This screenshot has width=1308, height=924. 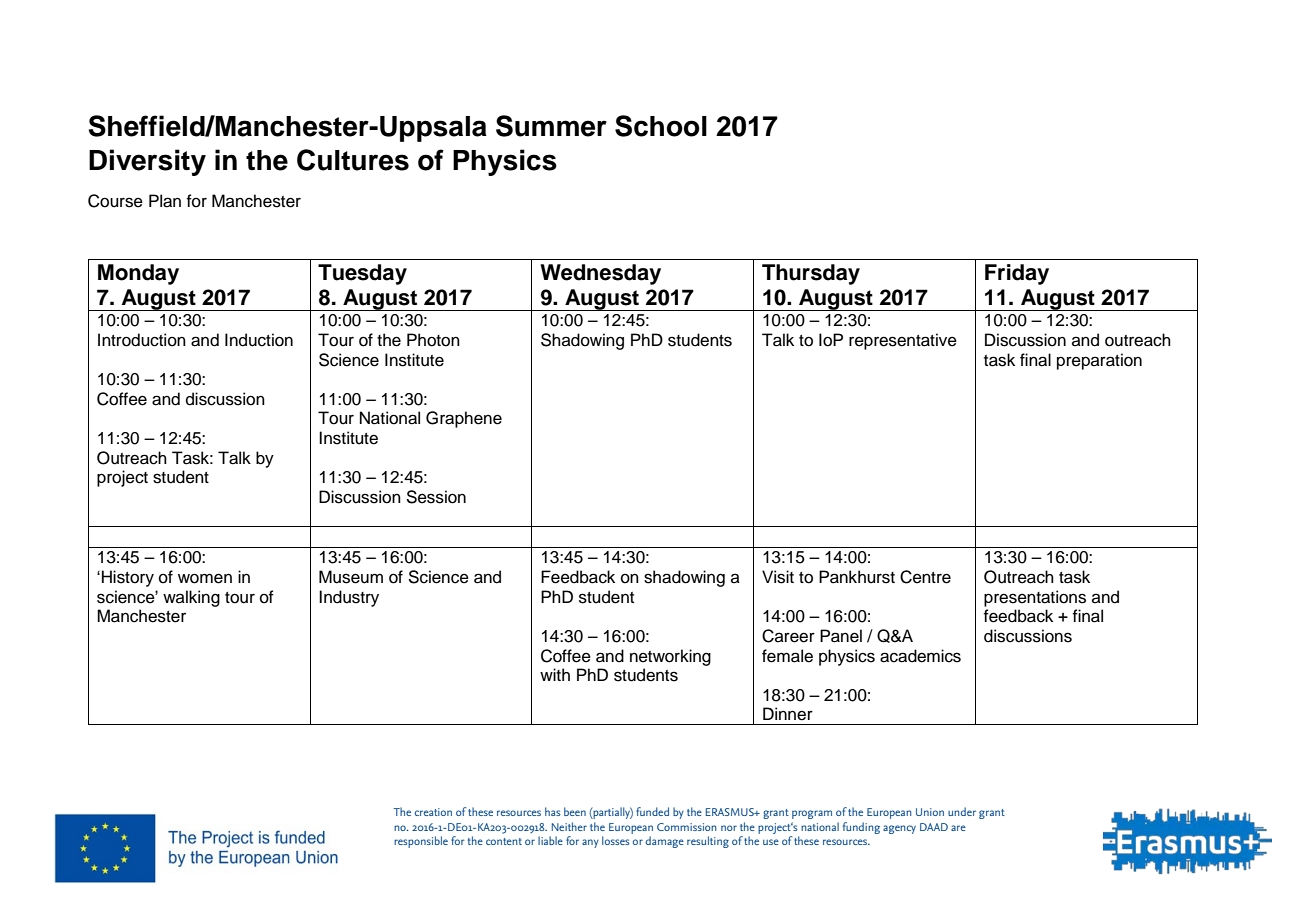 I want to click on responsible, so click(x=421, y=842).
